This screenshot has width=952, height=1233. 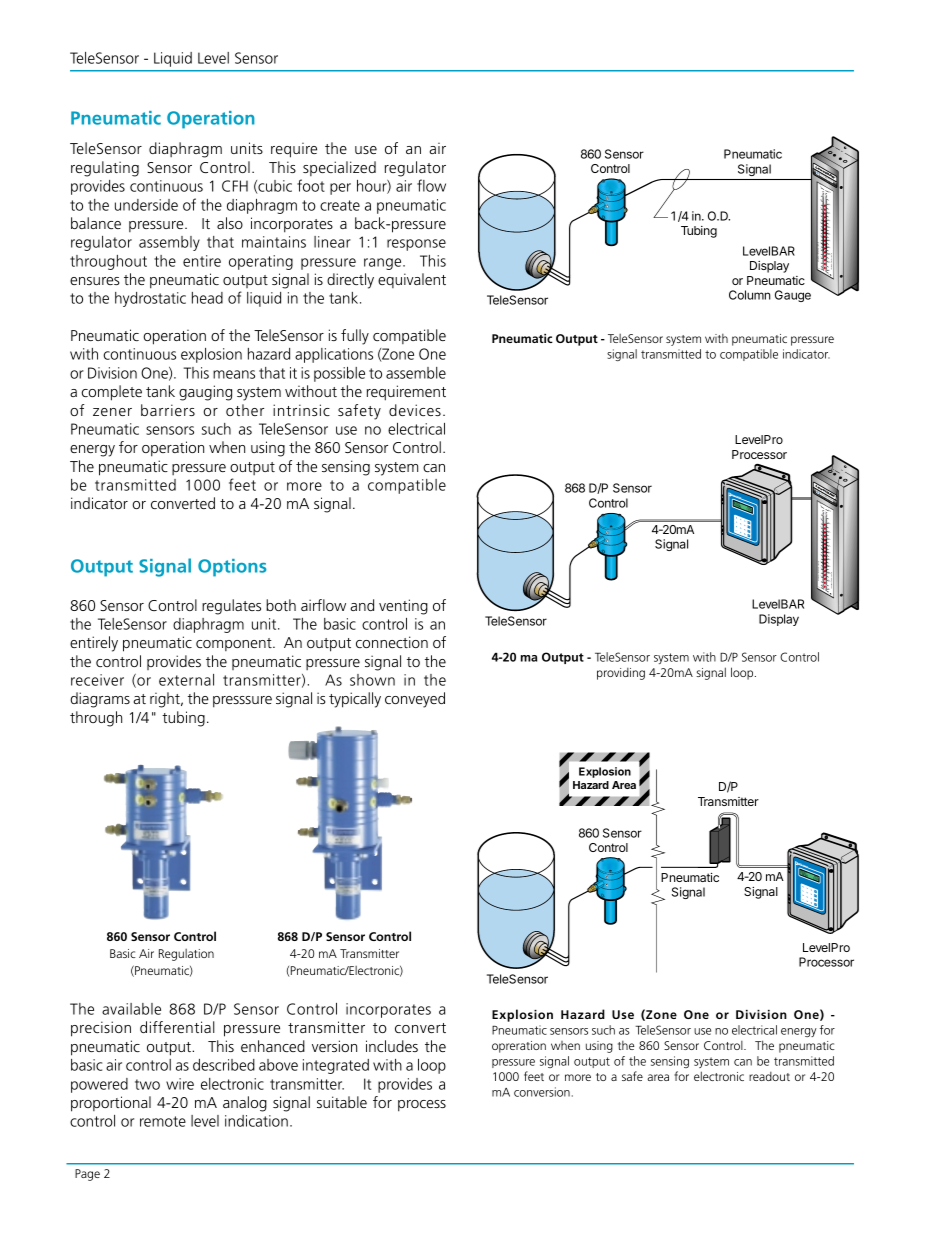 I want to click on readout, so click(x=769, y=1076).
